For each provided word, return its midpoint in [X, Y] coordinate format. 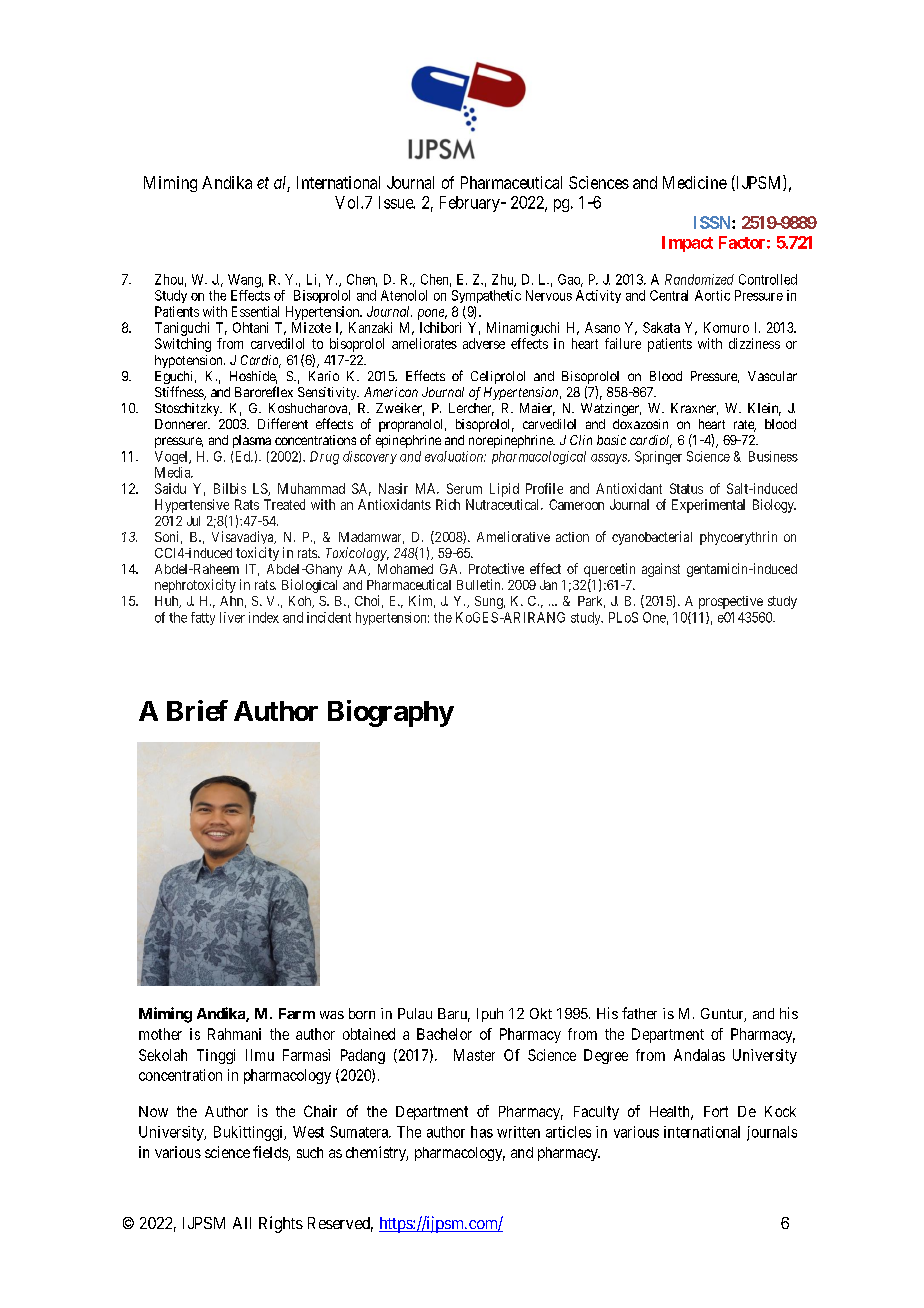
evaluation [455, 456]
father [639, 1013]
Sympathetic [486, 296]
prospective [731, 602]
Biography [391, 713]
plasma [252, 441]
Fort [716, 1111]
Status [686, 488]
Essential [255, 311]
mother [160, 1034]
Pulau [415, 1013]
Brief [197, 710]
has [482, 1132]
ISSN [713, 222]
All [242, 1223]
